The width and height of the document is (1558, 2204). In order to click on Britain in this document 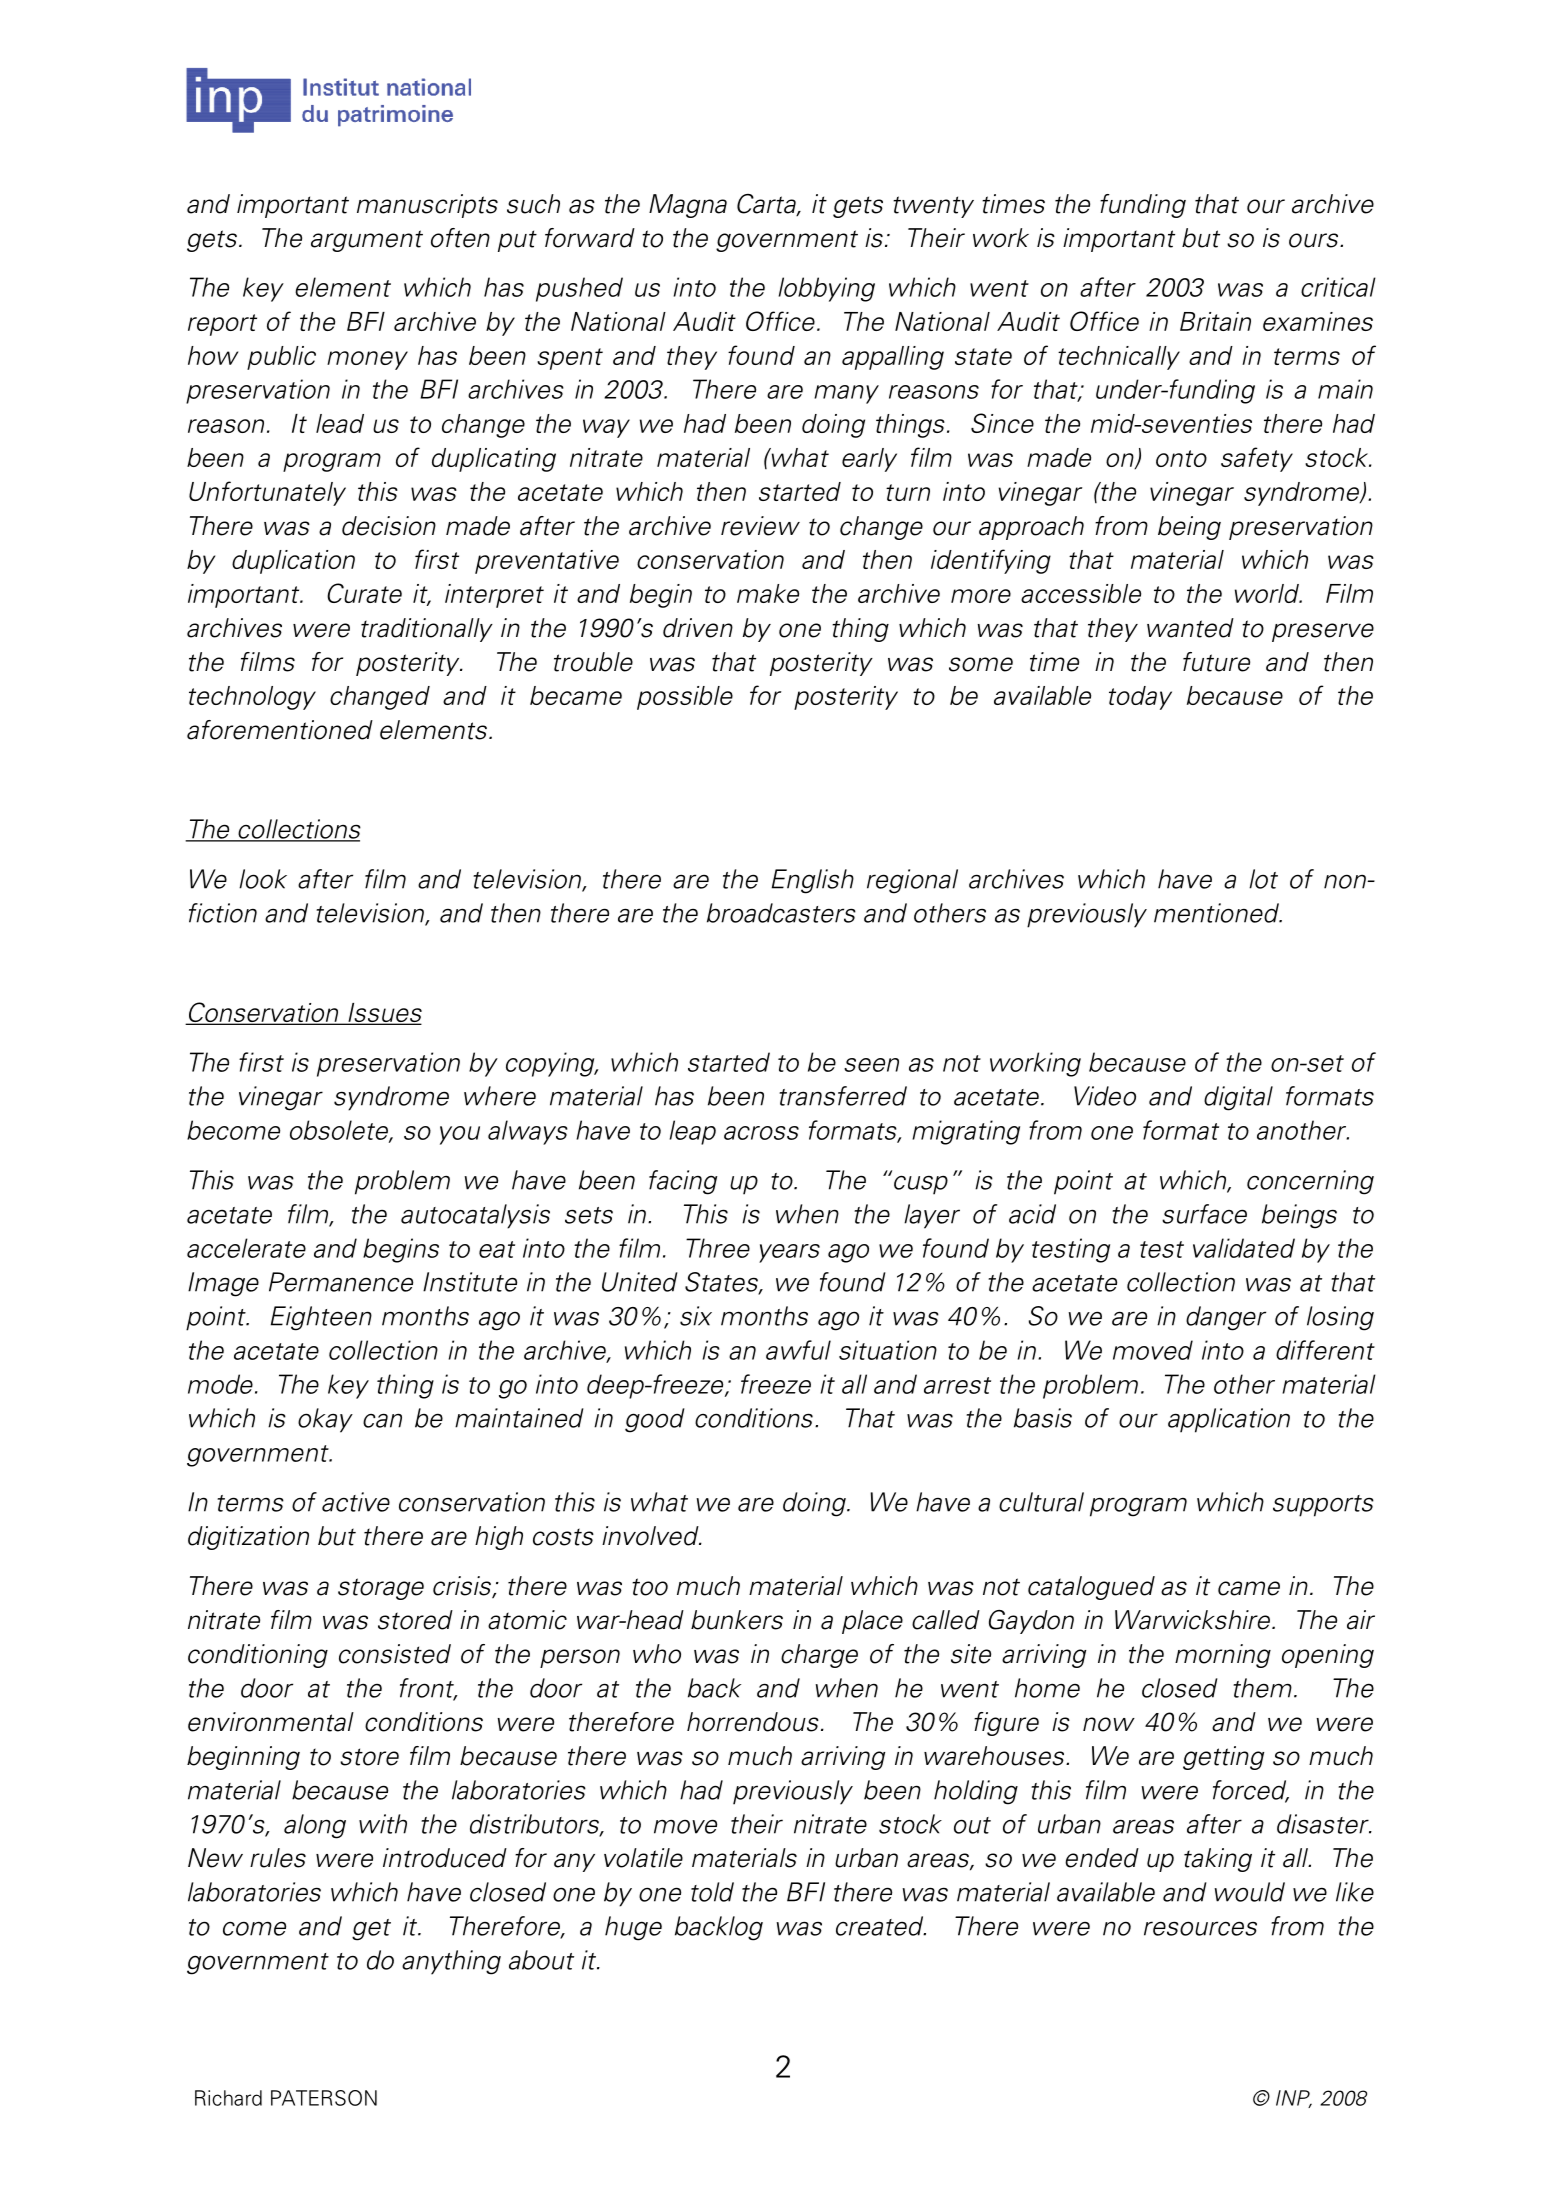, I will do `click(1215, 321)`.
